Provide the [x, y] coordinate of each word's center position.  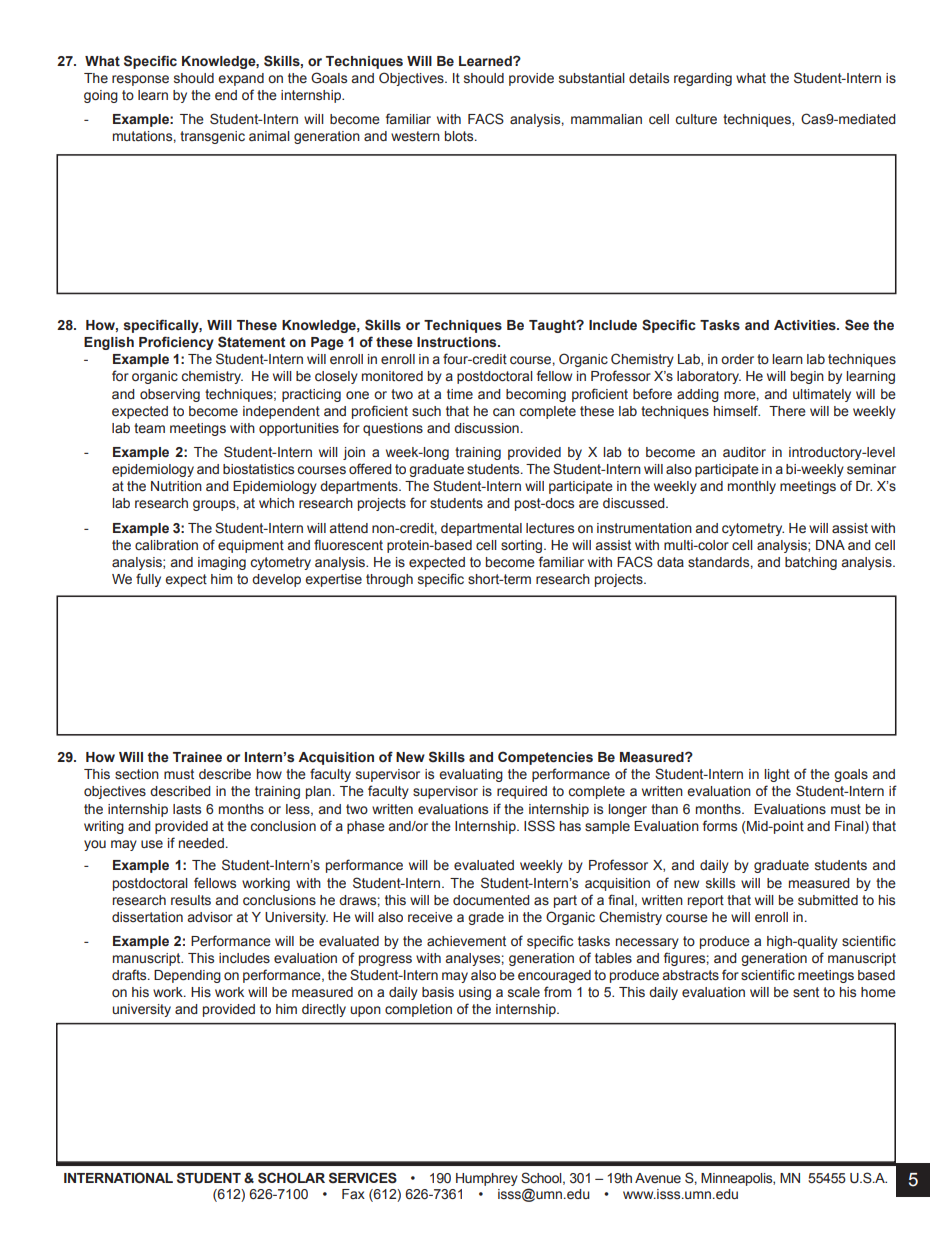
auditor [744, 452]
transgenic [212, 137]
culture [696, 119]
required [522, 792]
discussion [486, 428]
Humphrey [487, 1179]
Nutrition [176, 486]
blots [460, 136]
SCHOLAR [291, 1178]
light [777, 775]
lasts [187, 809]
